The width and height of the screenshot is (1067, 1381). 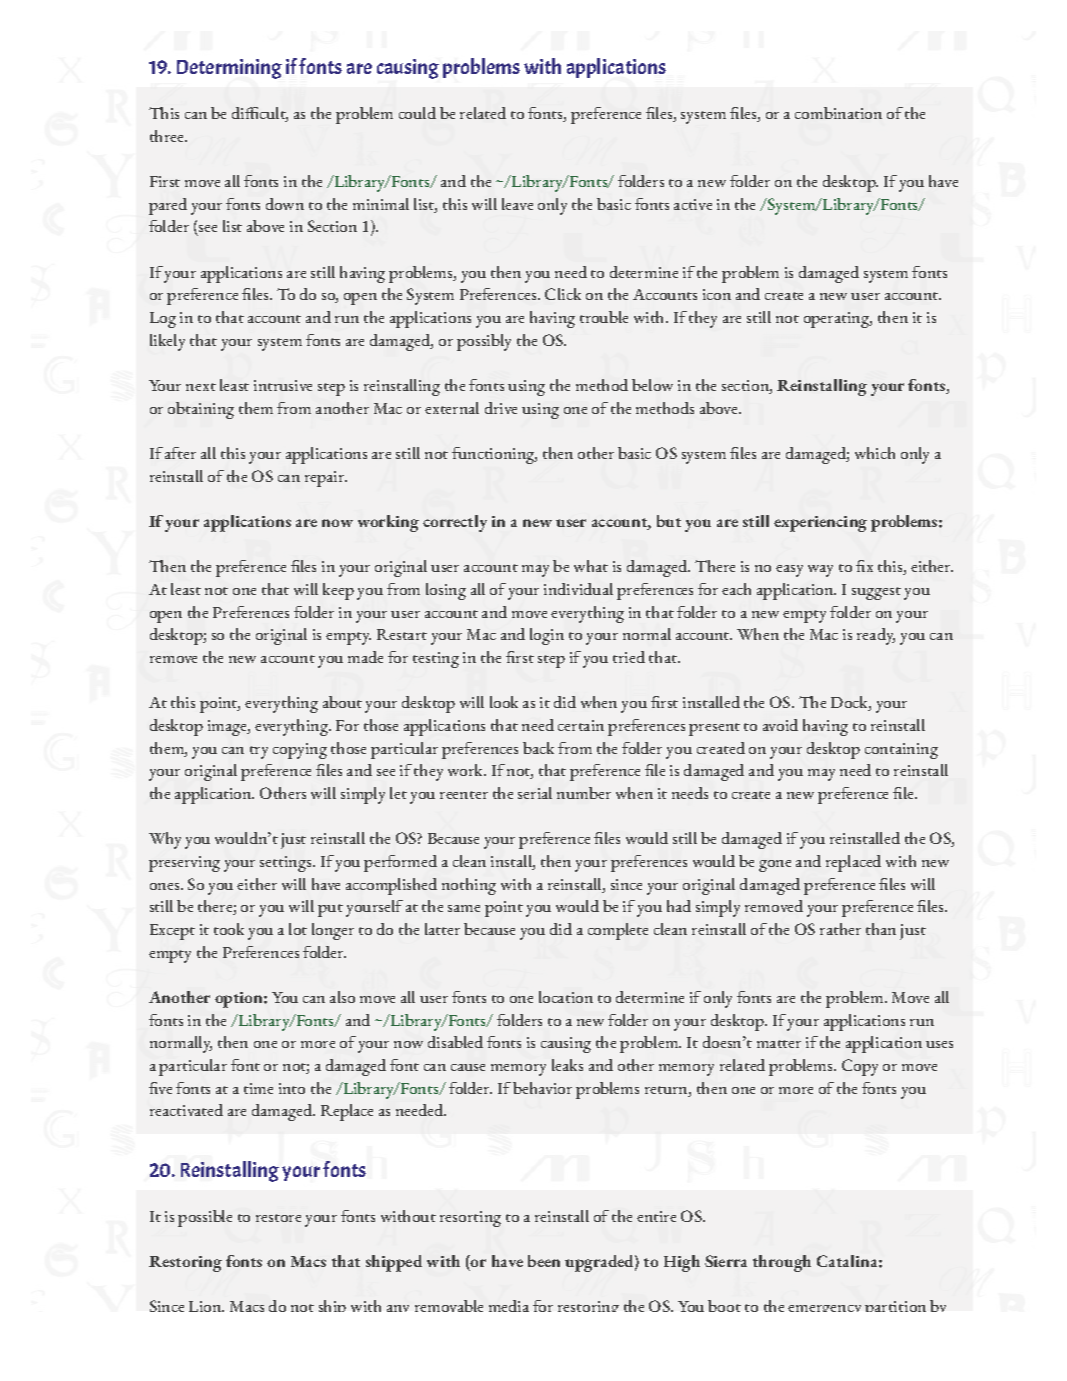 I want to click on combination, so click(x=838, y=113).
